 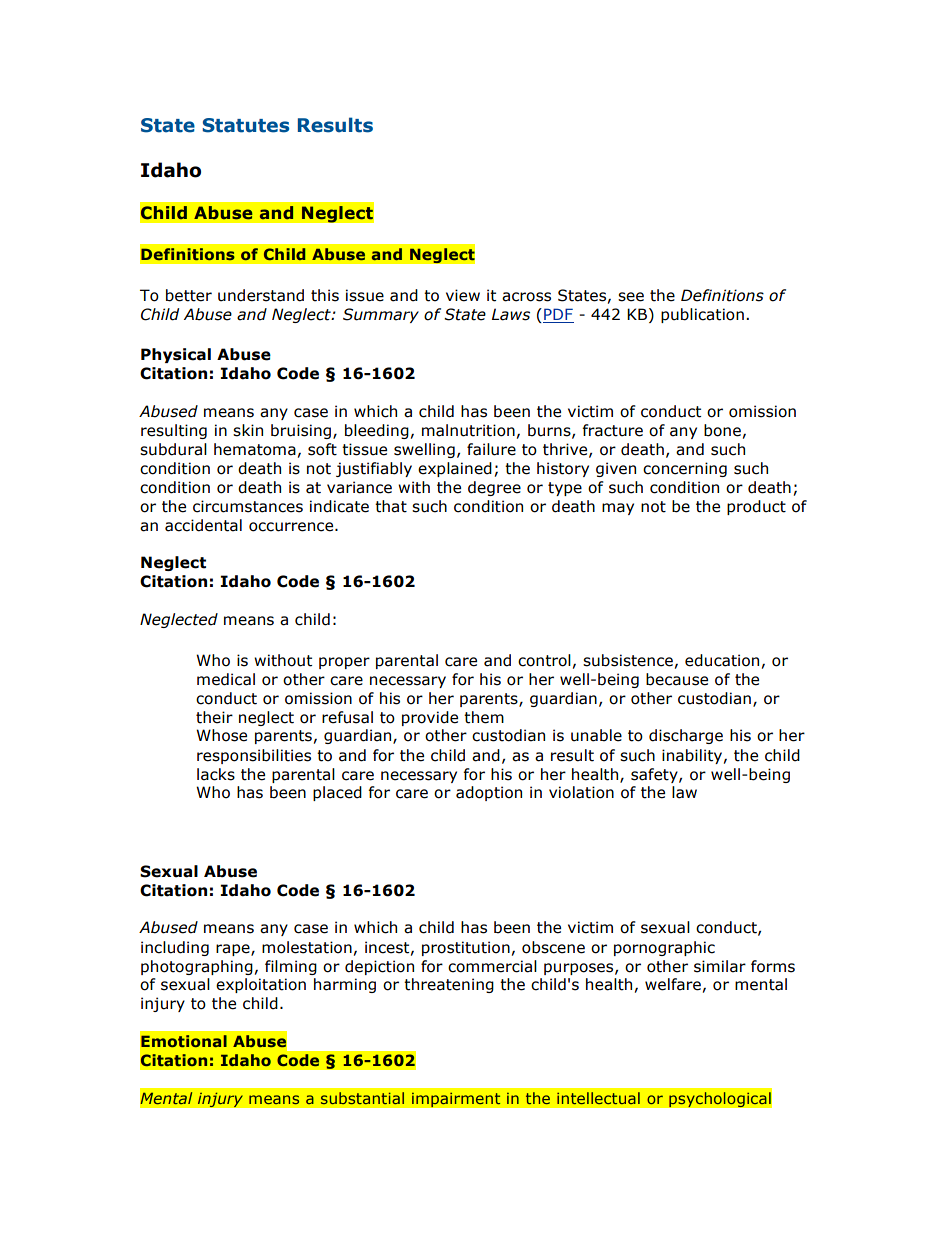 I want to click on lacks, so click(x=216, y=774).
